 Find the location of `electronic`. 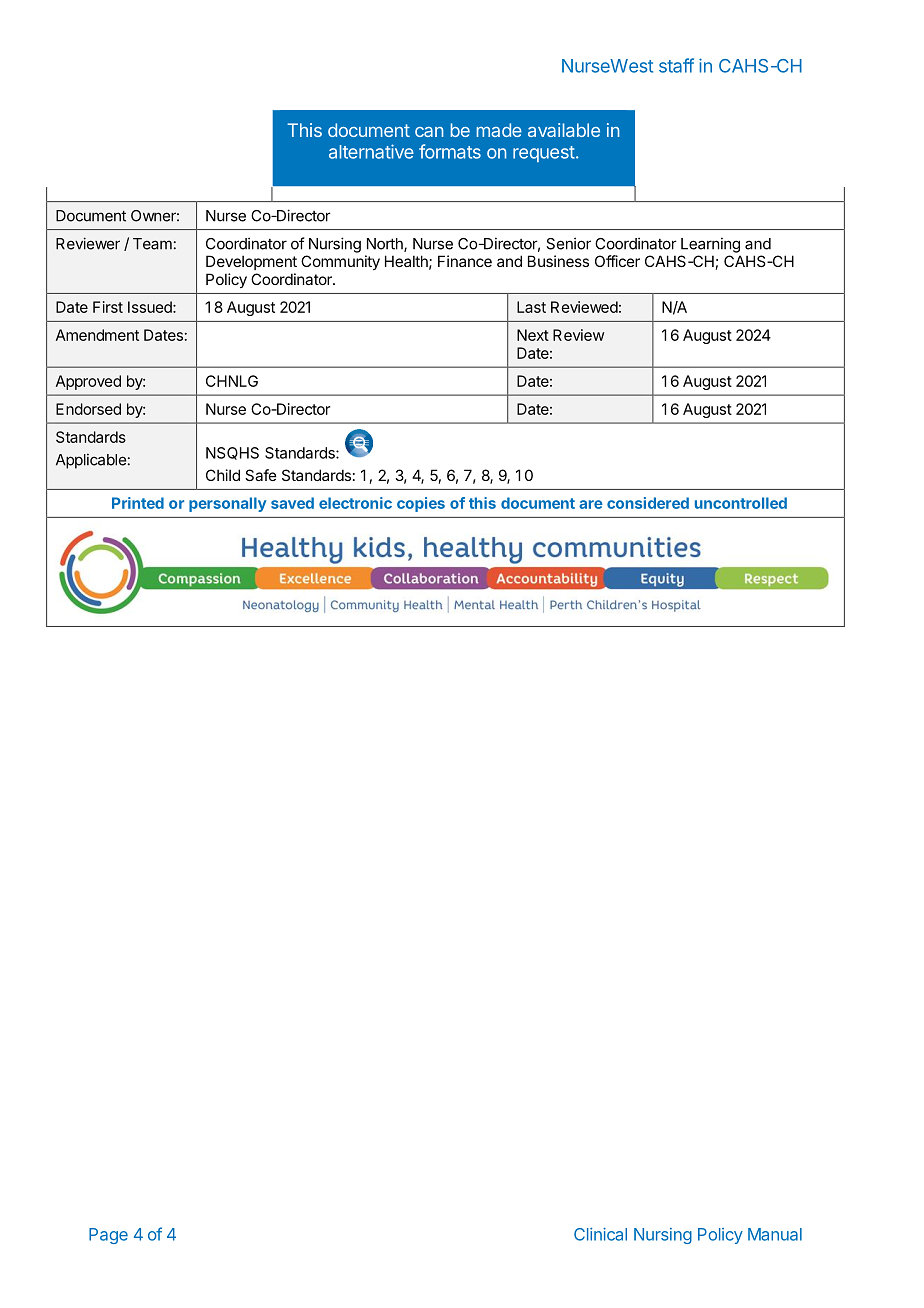

electronic is located at coordinates (355, 503).
